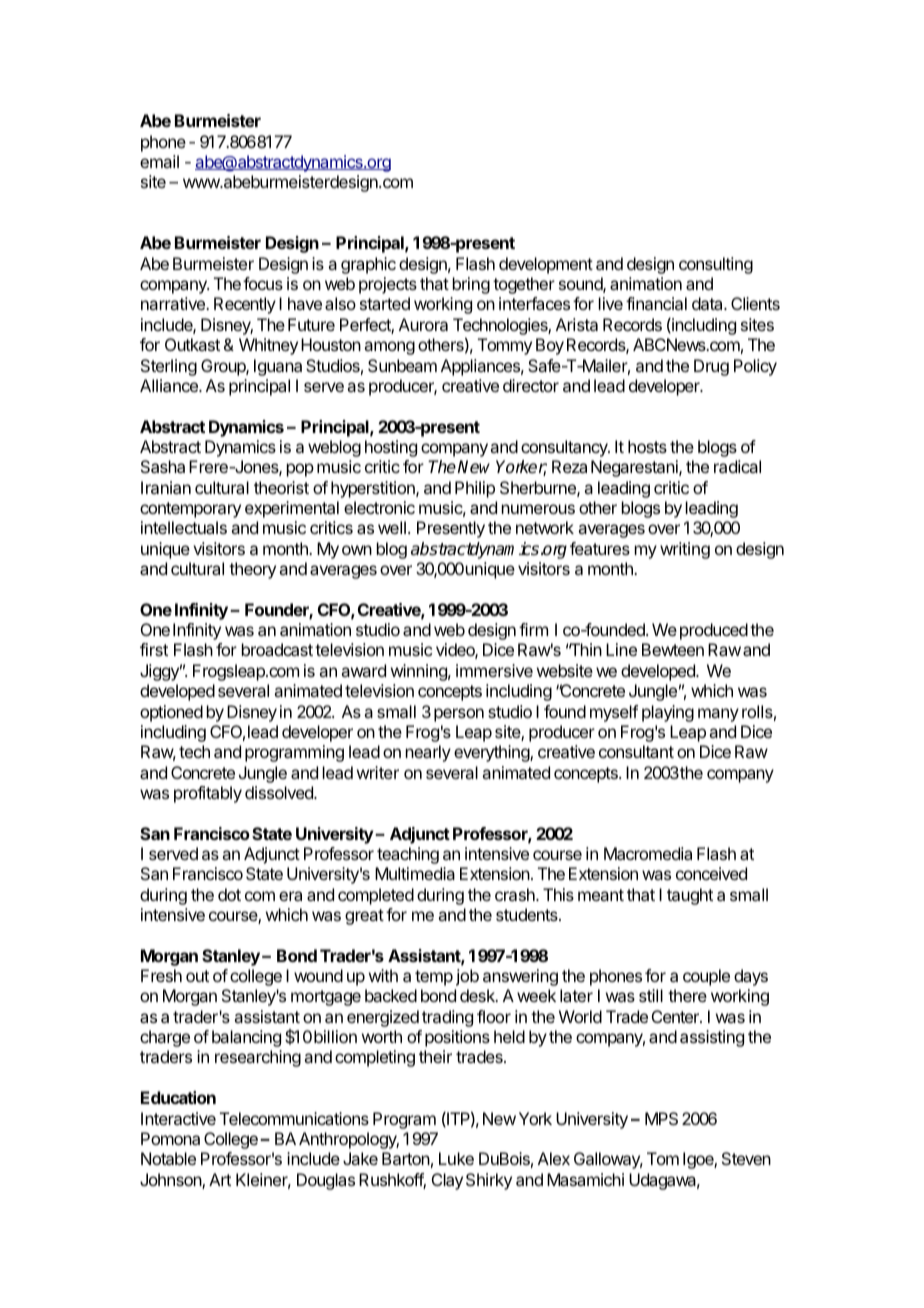 This image has width=924, height=1308. What do you see at coordinates (415, 873) in the image?
I see `Multimedia` at bounding box center [415, 873].
